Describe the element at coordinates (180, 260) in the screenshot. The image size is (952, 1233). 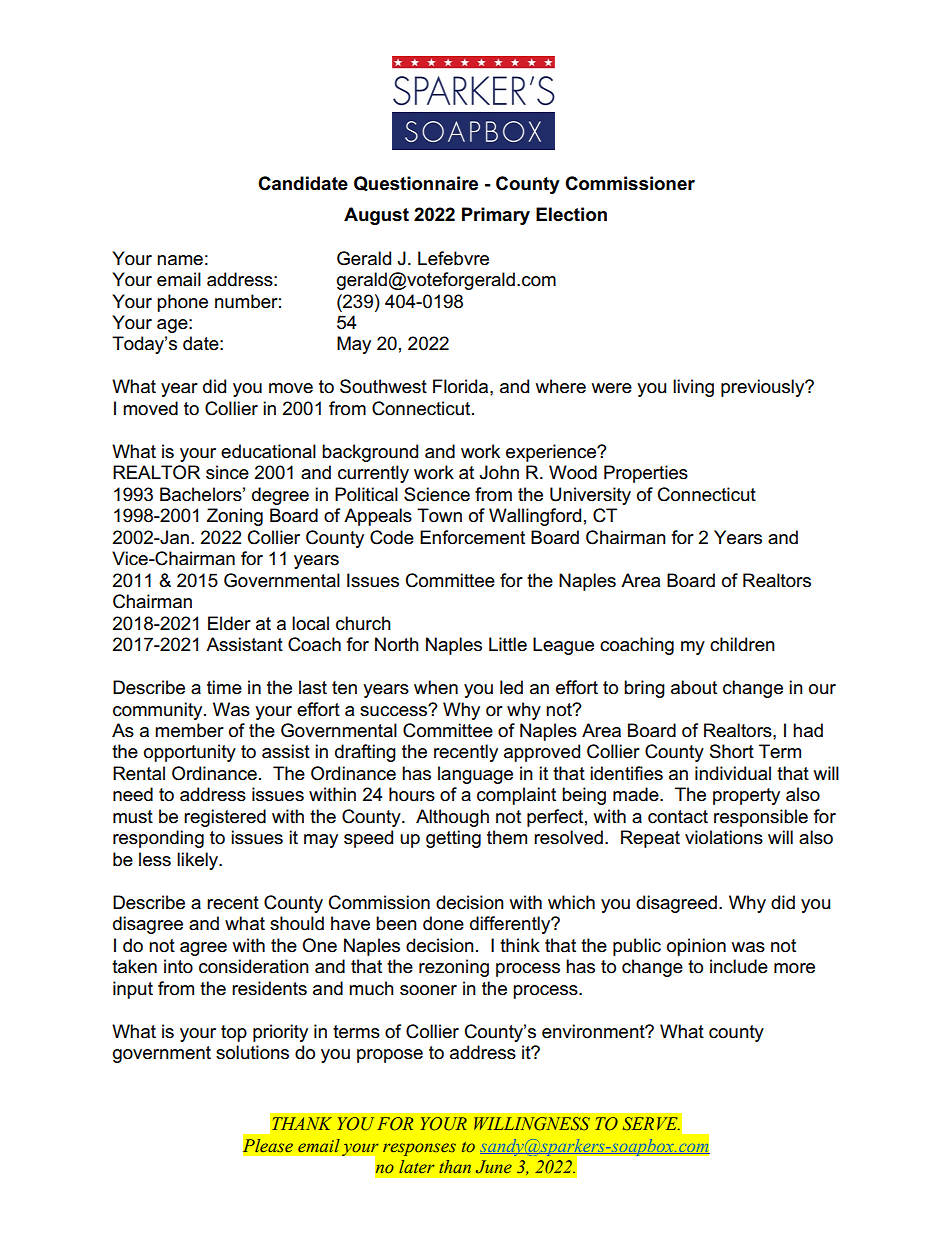
I see `name` at that location.
